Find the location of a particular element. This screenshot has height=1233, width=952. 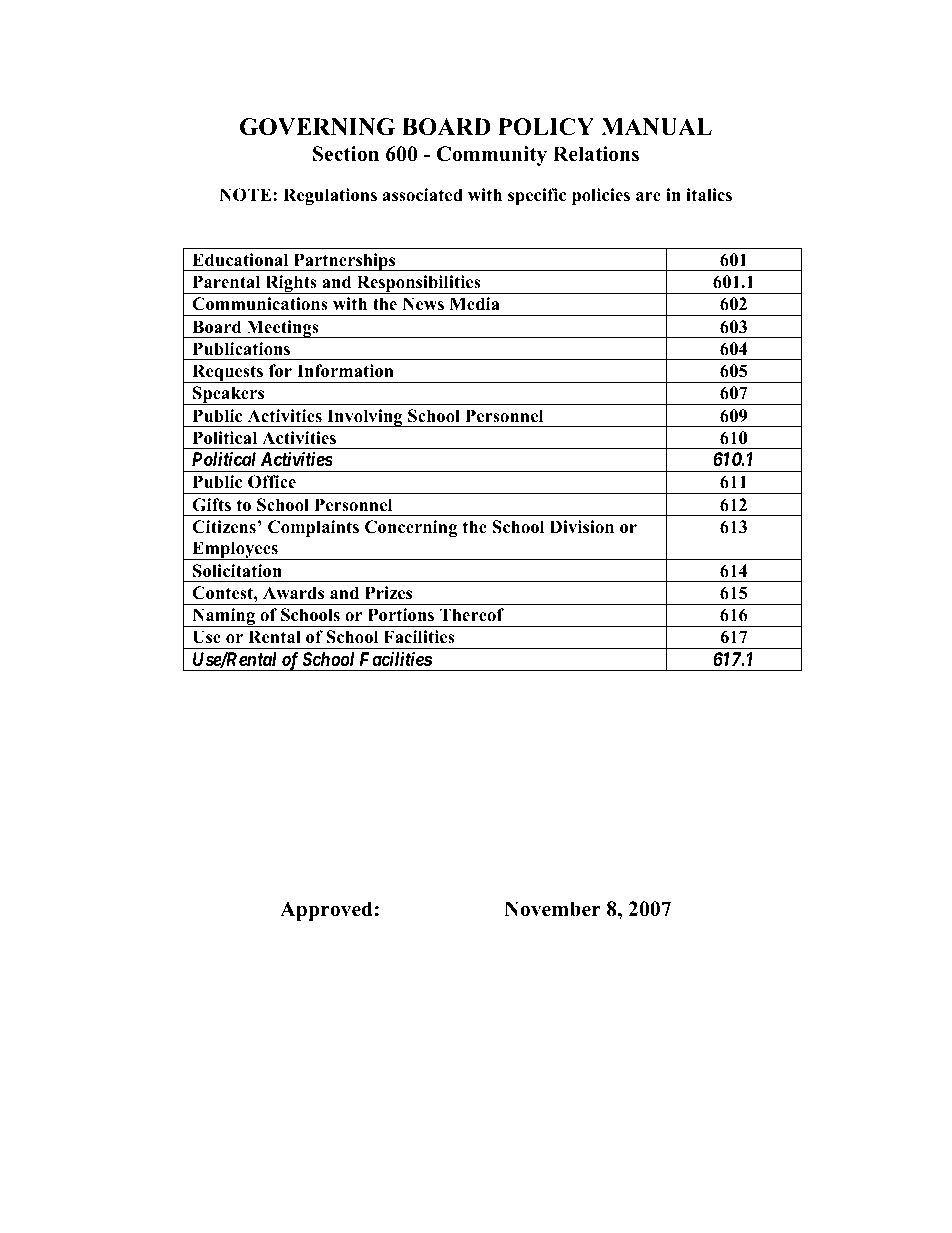

Awards is located at coordinates (293, 593).
